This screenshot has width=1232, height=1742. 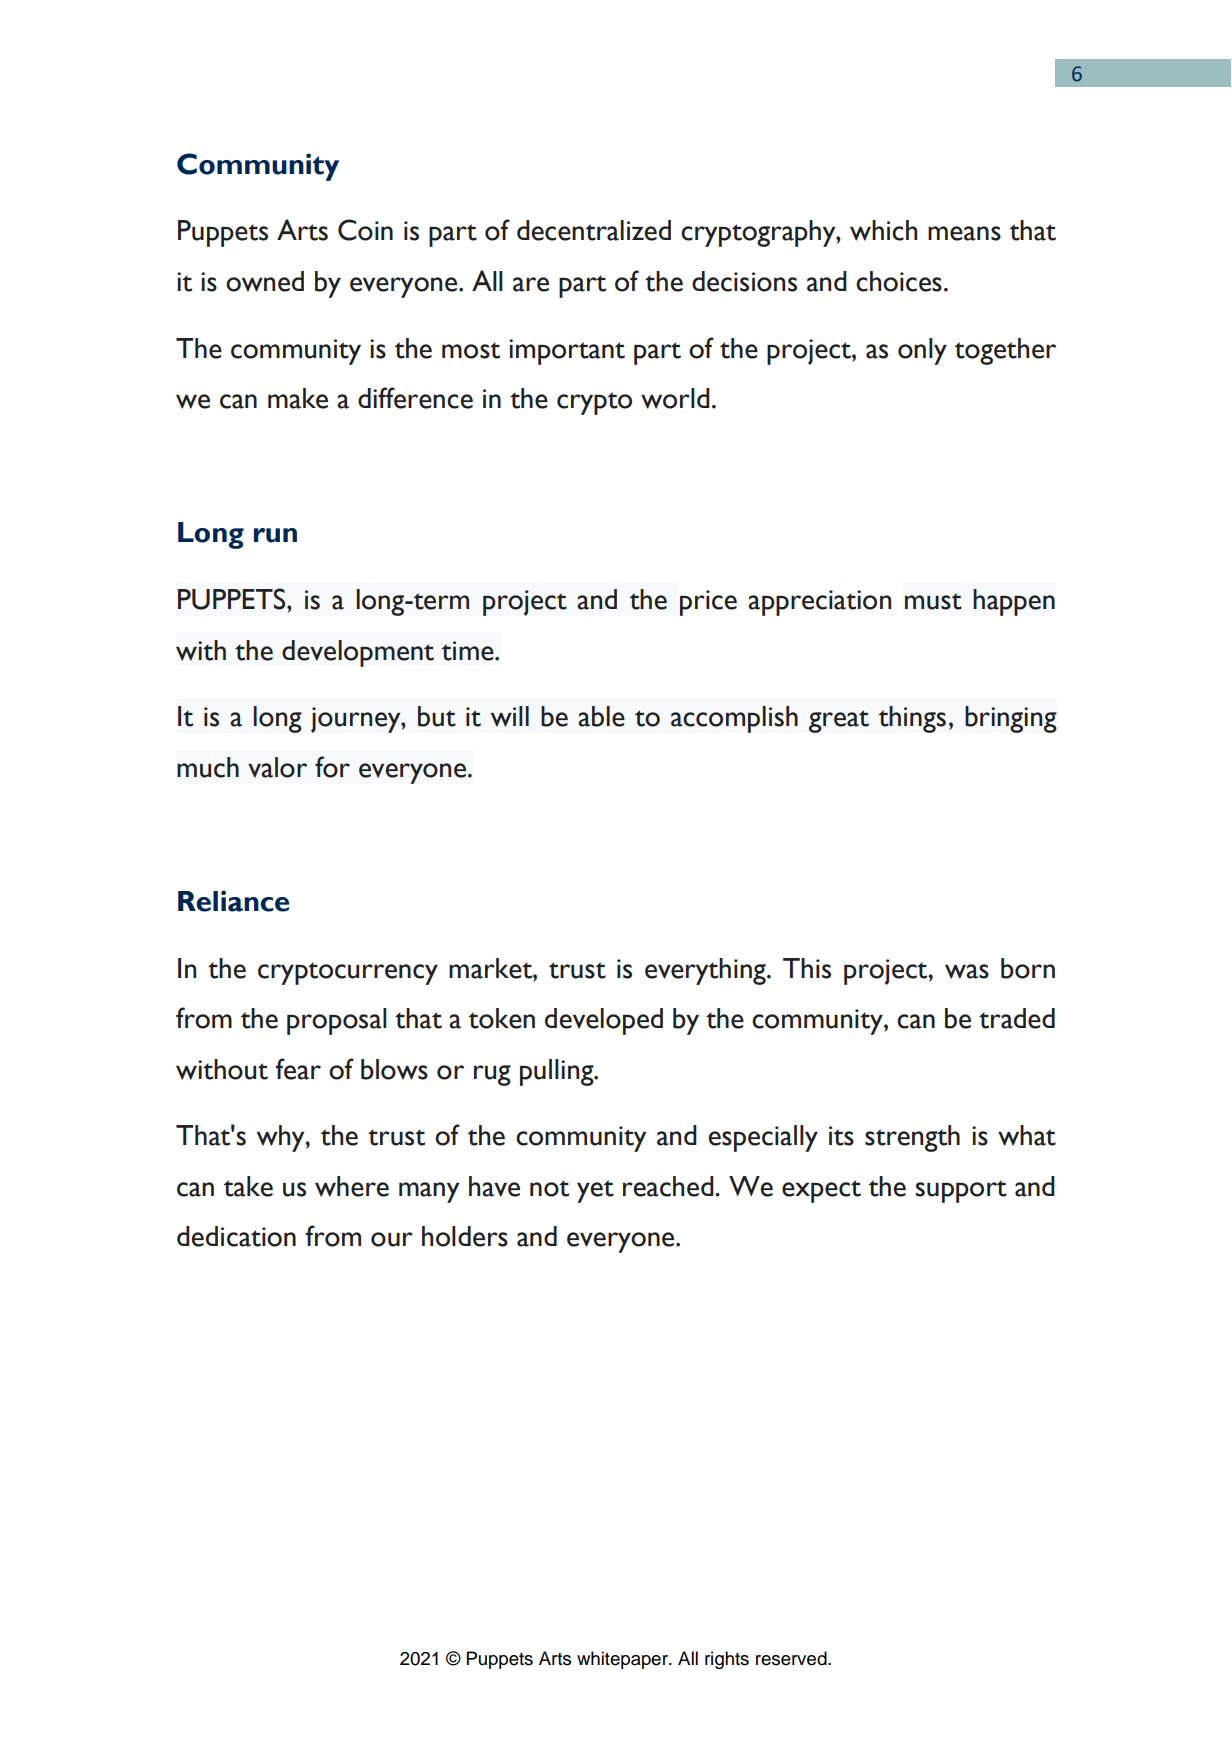 I want to click on rights, so click(x=727, y=1660).
